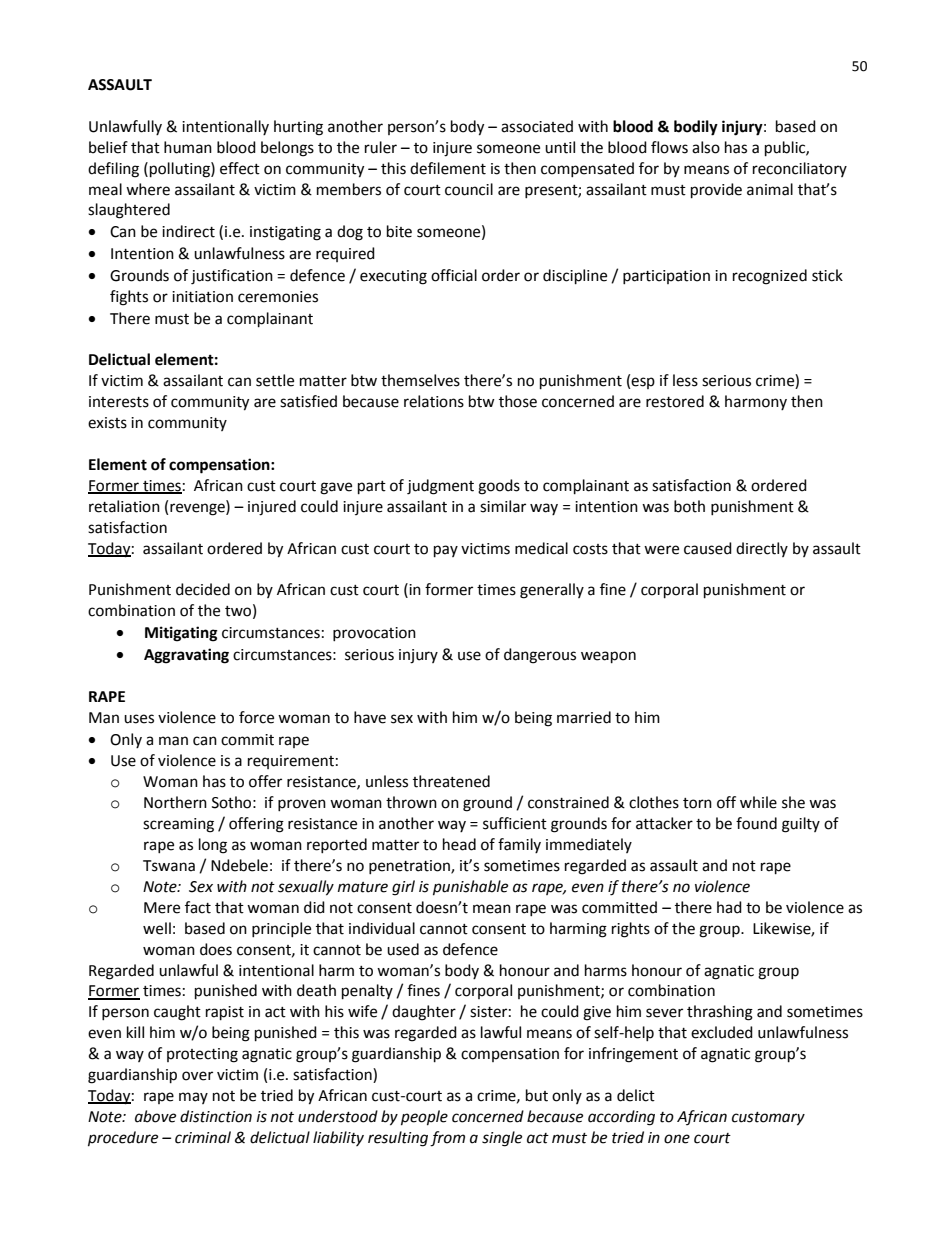 The width and height of the screenshot is (952, 1233). Describe the element at coordinates (762, 549) in the screenshot. I see `directly` at that location.
